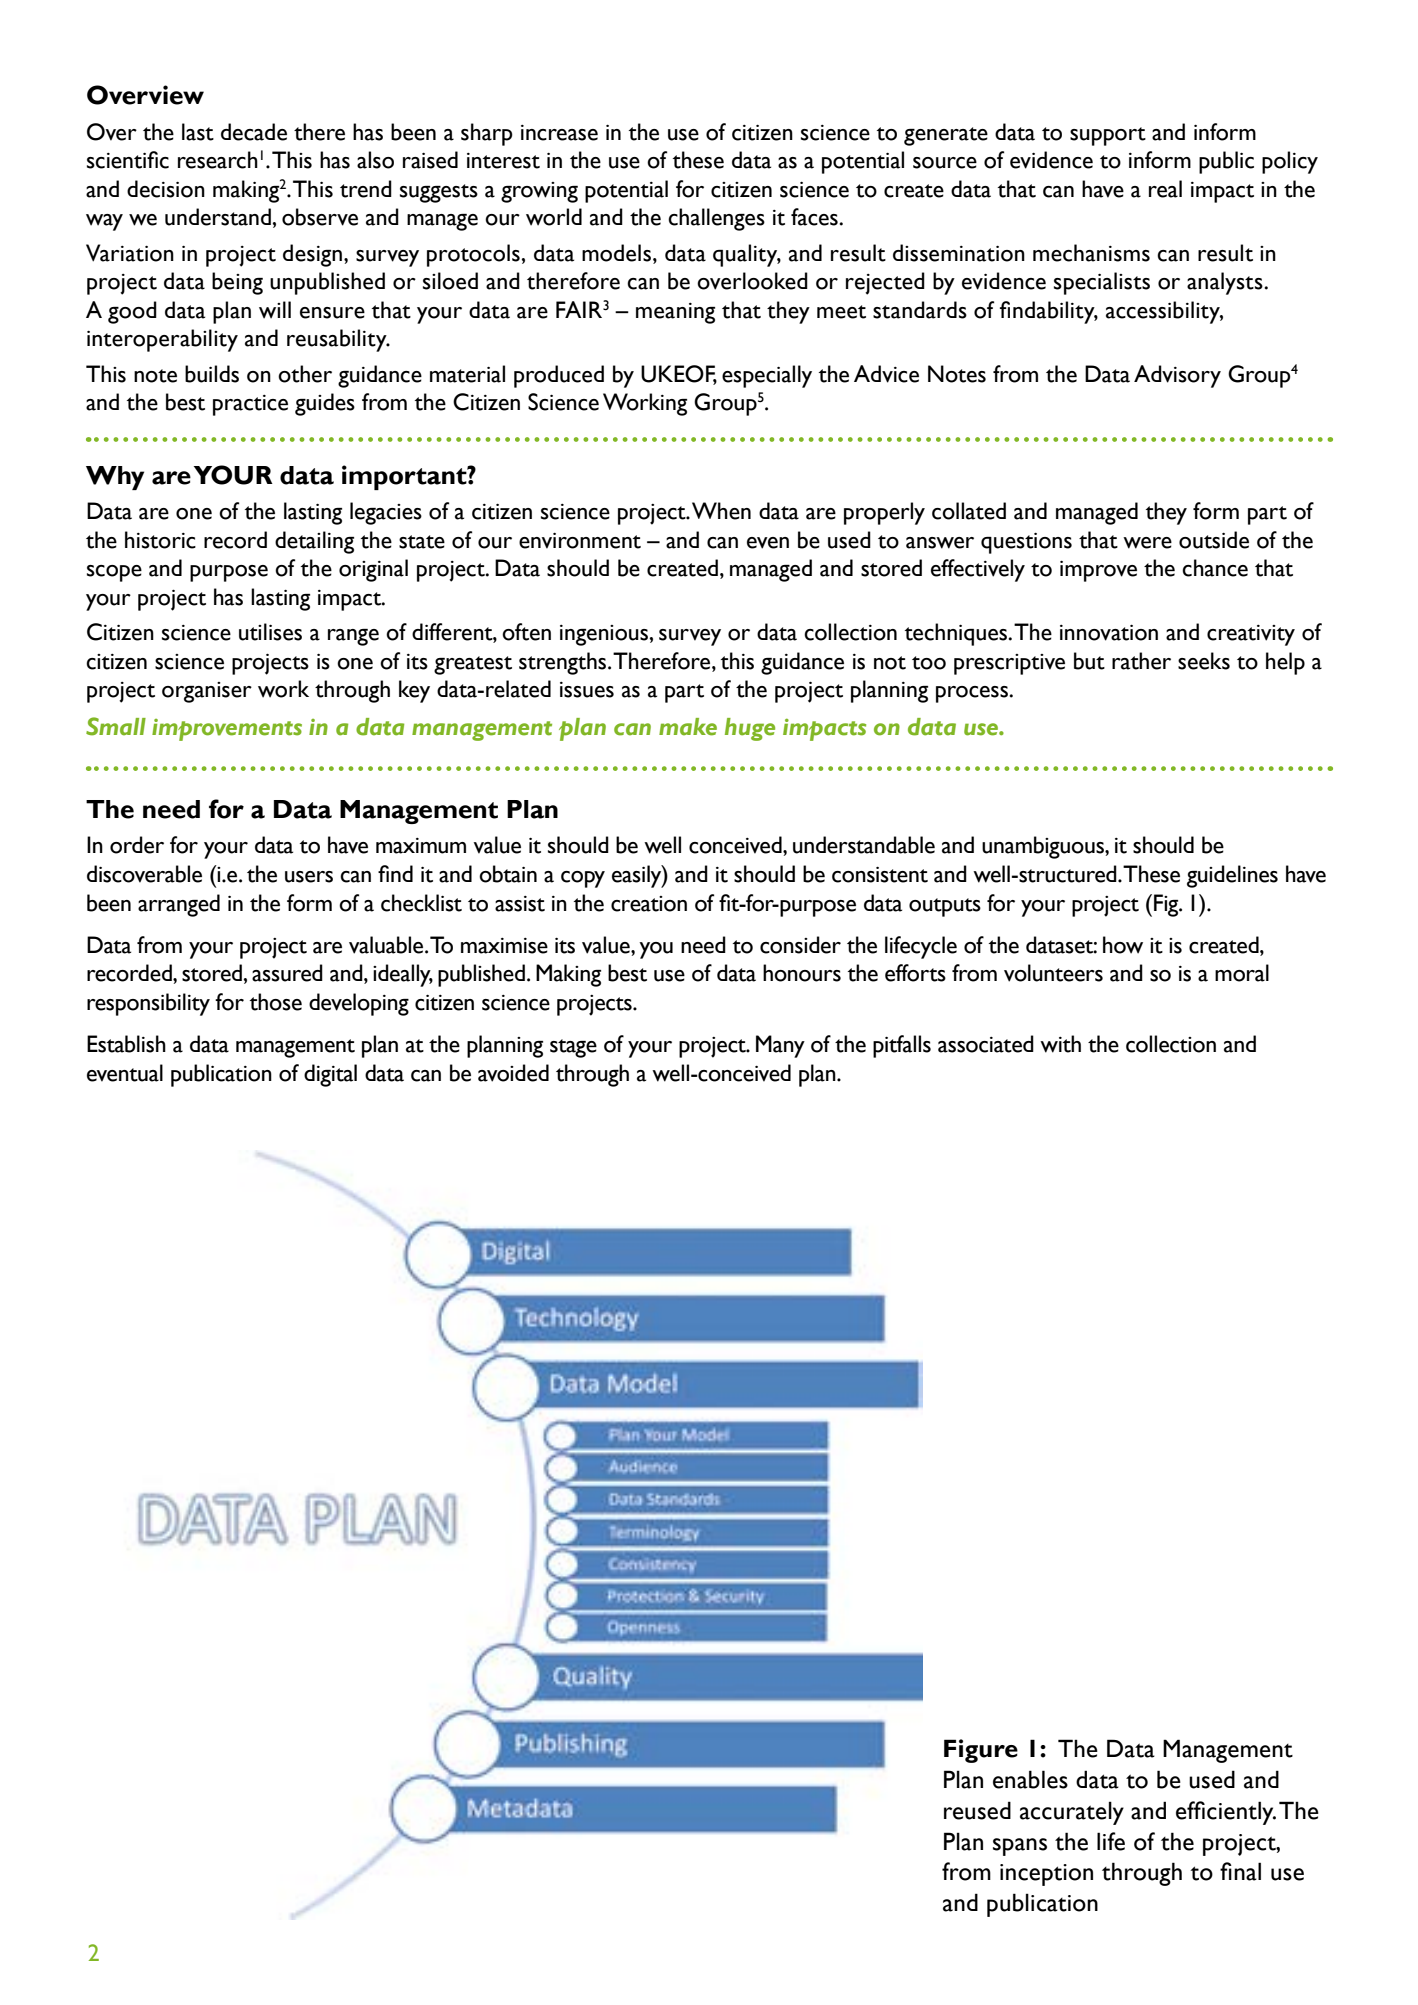 This document has width=1418, height=2005. What do you see at coordinates (254, 132) in the document?
I see `decade` at bounding box center [254, 132].
